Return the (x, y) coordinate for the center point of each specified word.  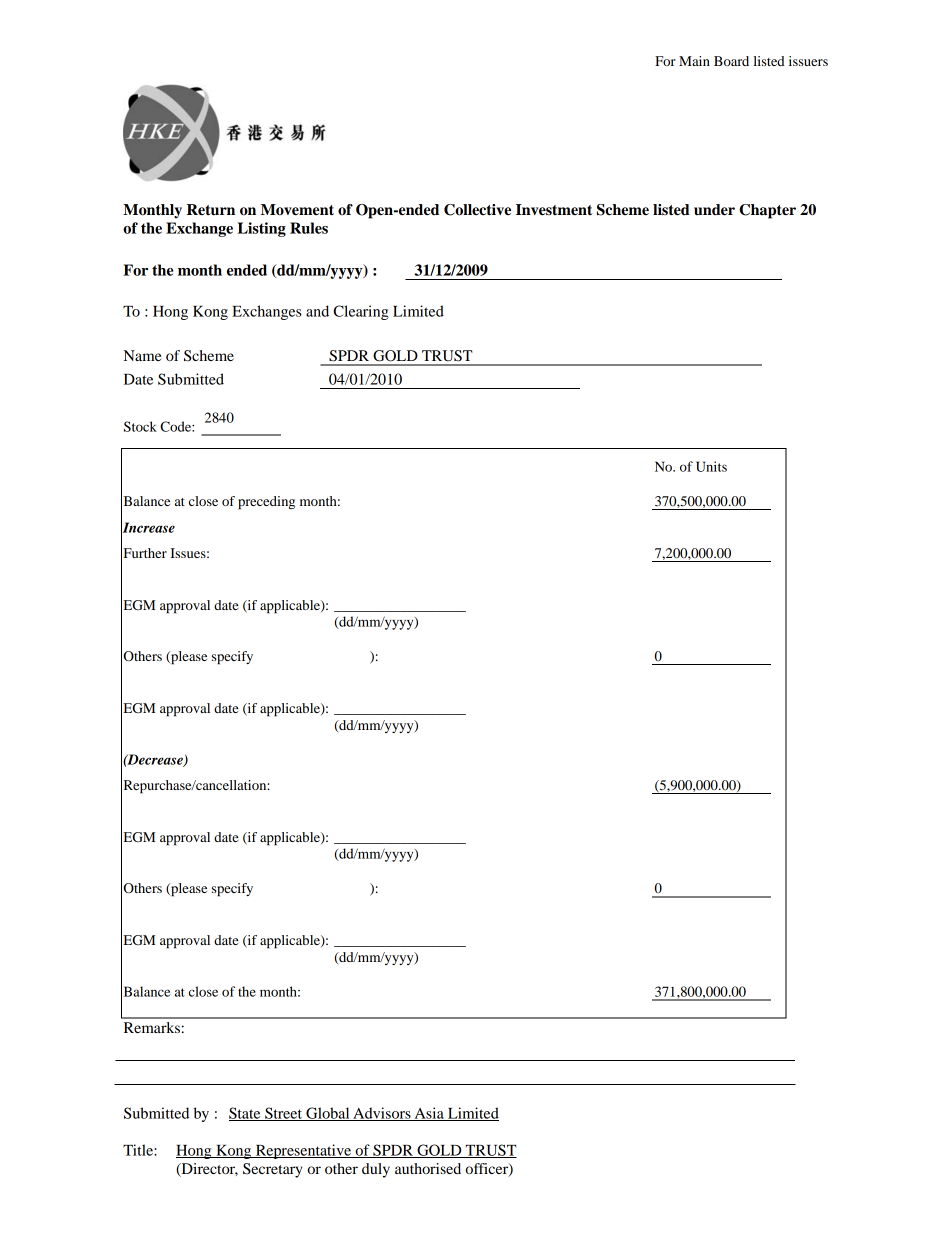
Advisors (382, 1114)
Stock (140, 426)
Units (711, 466)
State (246, 1114)
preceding (266, 503)
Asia (429, 1114)
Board (731, 61)
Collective (477, 210)
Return (211, 210)
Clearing (361, 312)
